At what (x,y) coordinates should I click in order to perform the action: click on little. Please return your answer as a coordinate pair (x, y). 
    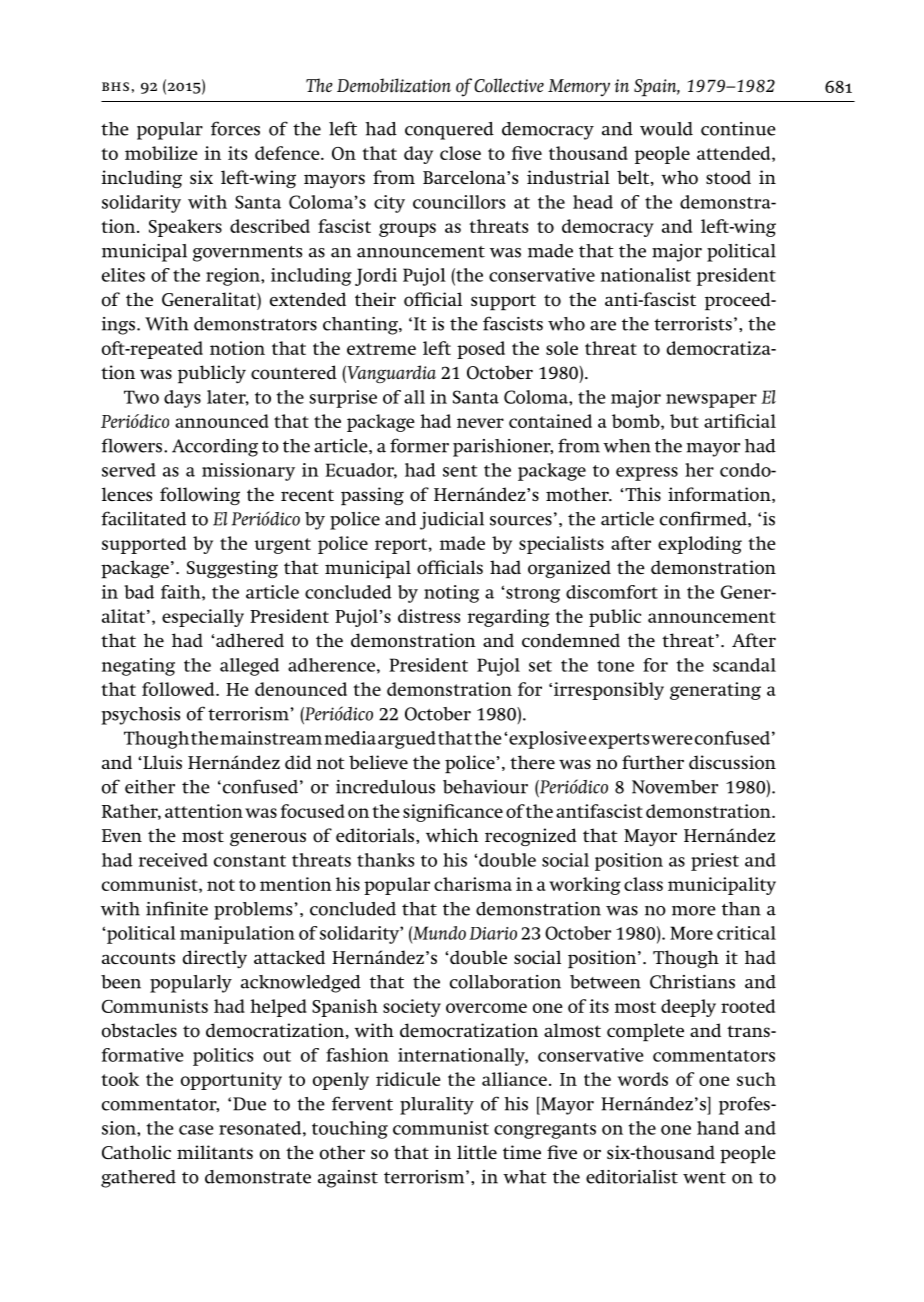
    Looking at the image, I should click on (477, 1152).
